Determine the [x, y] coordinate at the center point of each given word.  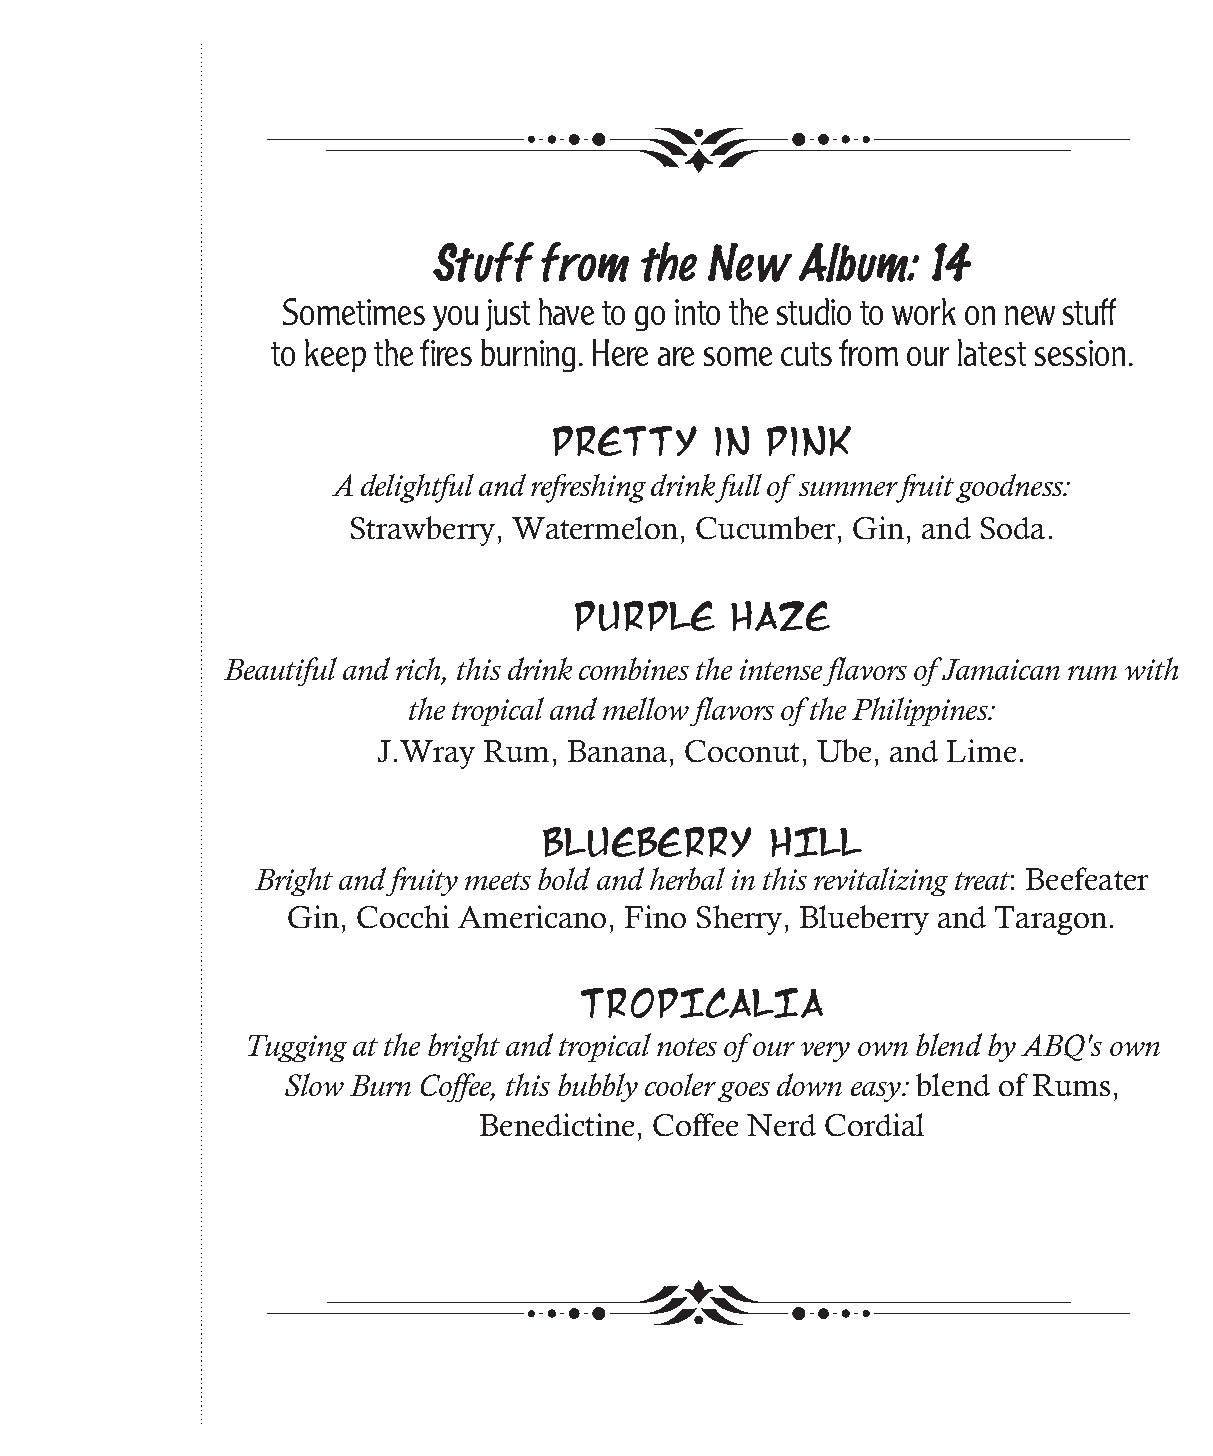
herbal [687, 878]
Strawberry [423, 531]
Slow [314, 1084]
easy [877, 1092]
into [697, 312]
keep [335, 355]
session [1080, 353]
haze [780, 616]
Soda [1013, 528]
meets [498, 881]
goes [744, 1092]
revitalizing [881, 881]
